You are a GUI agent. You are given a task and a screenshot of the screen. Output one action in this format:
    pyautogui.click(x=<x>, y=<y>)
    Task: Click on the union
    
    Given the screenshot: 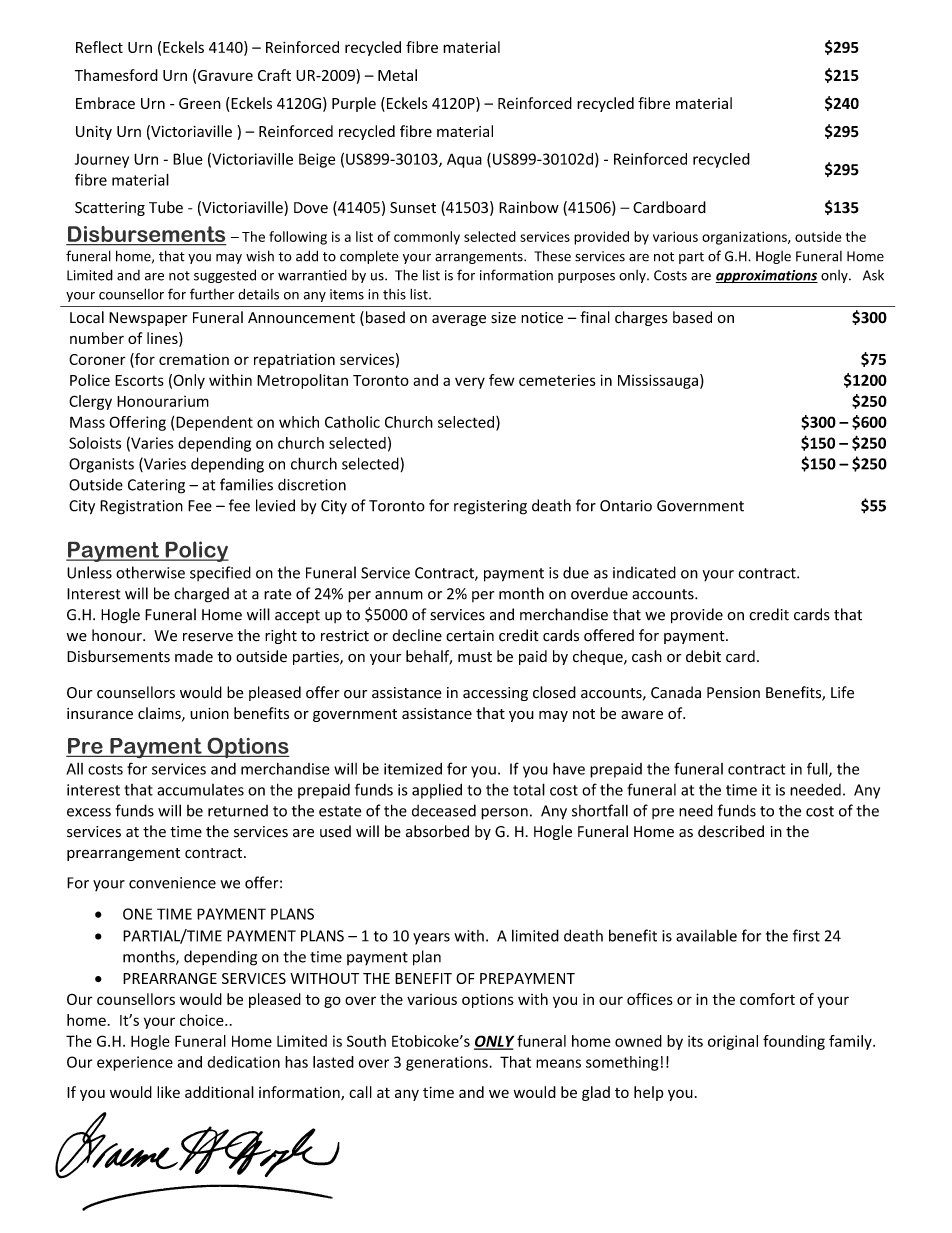 What is the action you would take?
    pyautogui.click(x=209, y=713)
